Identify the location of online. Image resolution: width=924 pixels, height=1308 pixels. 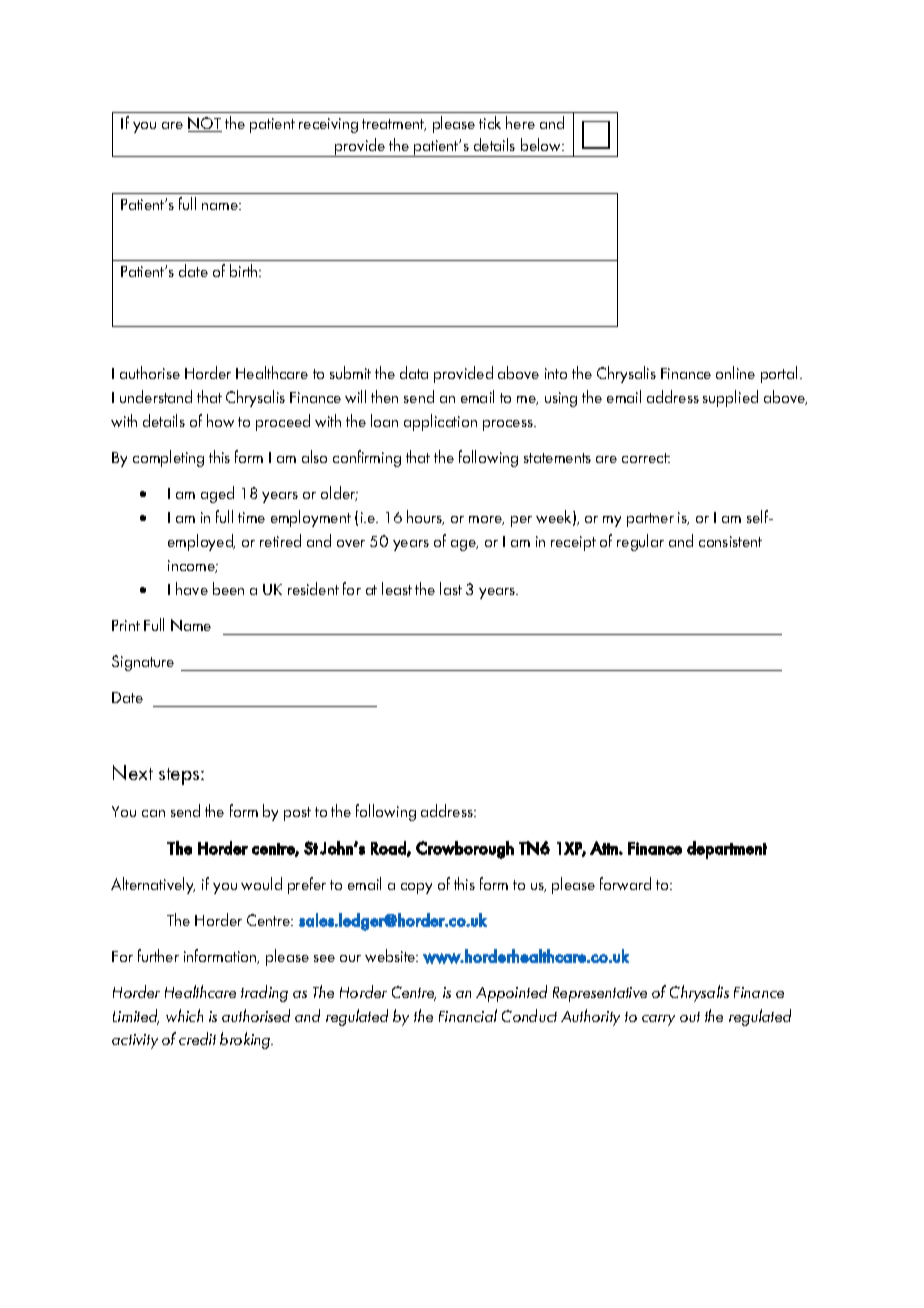
(735, 372).
